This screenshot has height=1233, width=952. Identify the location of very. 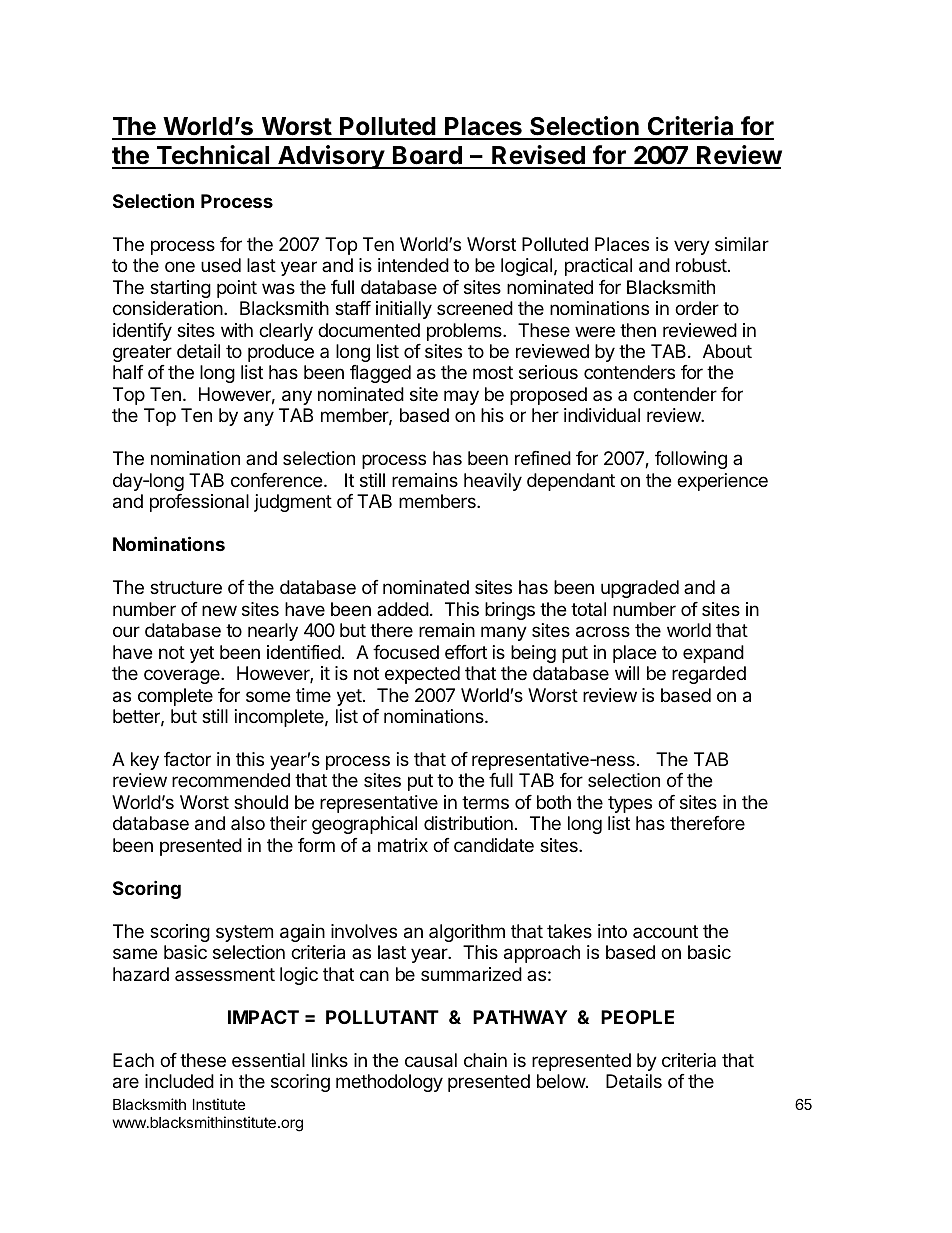
(692, 247).
